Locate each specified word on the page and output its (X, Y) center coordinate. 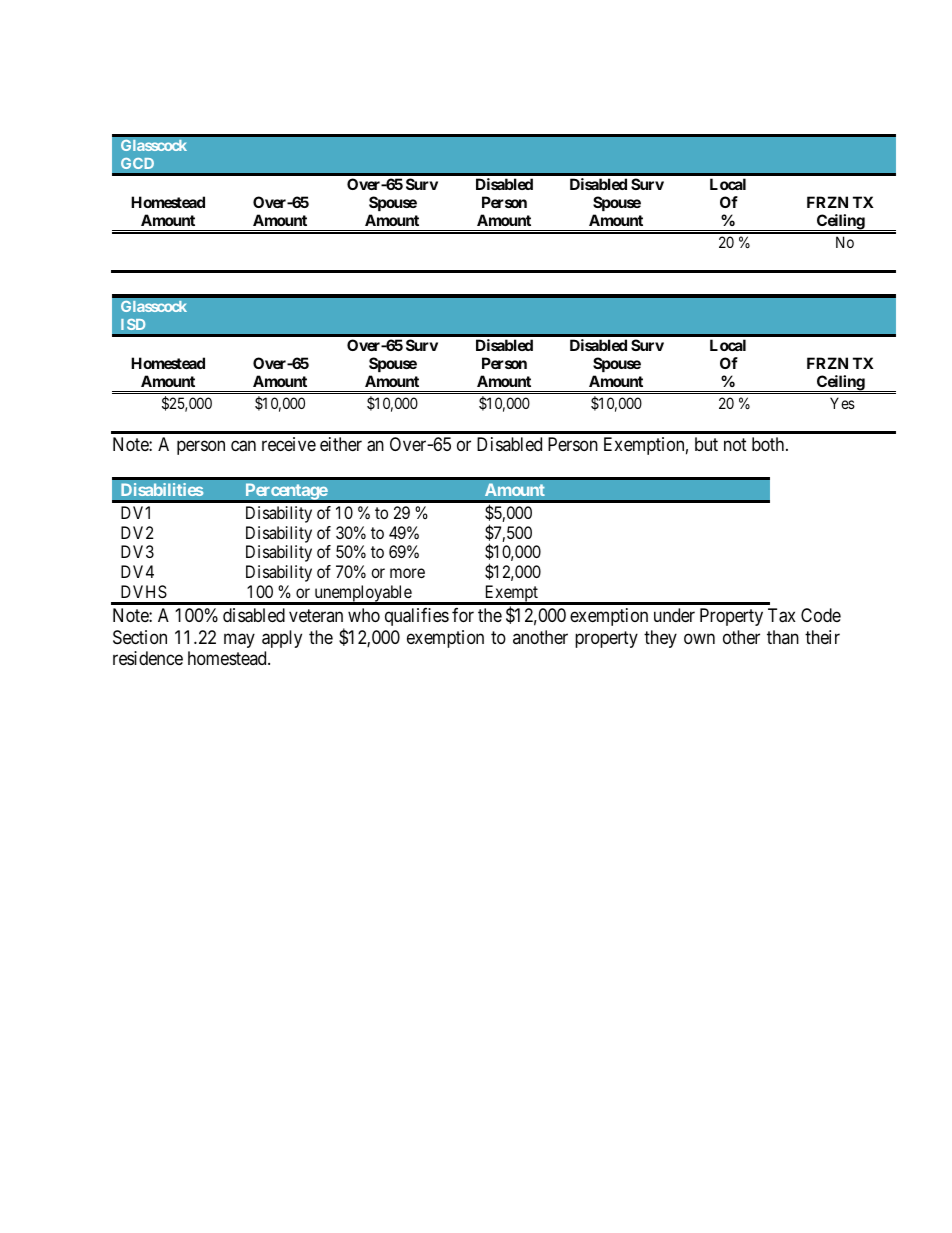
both (769, 444)
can (243, 446)
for (463, 615)
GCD (137, 163)
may (239, 640)
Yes (842, 403)
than (783, 637)
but (706, 444)
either (341, 444)
